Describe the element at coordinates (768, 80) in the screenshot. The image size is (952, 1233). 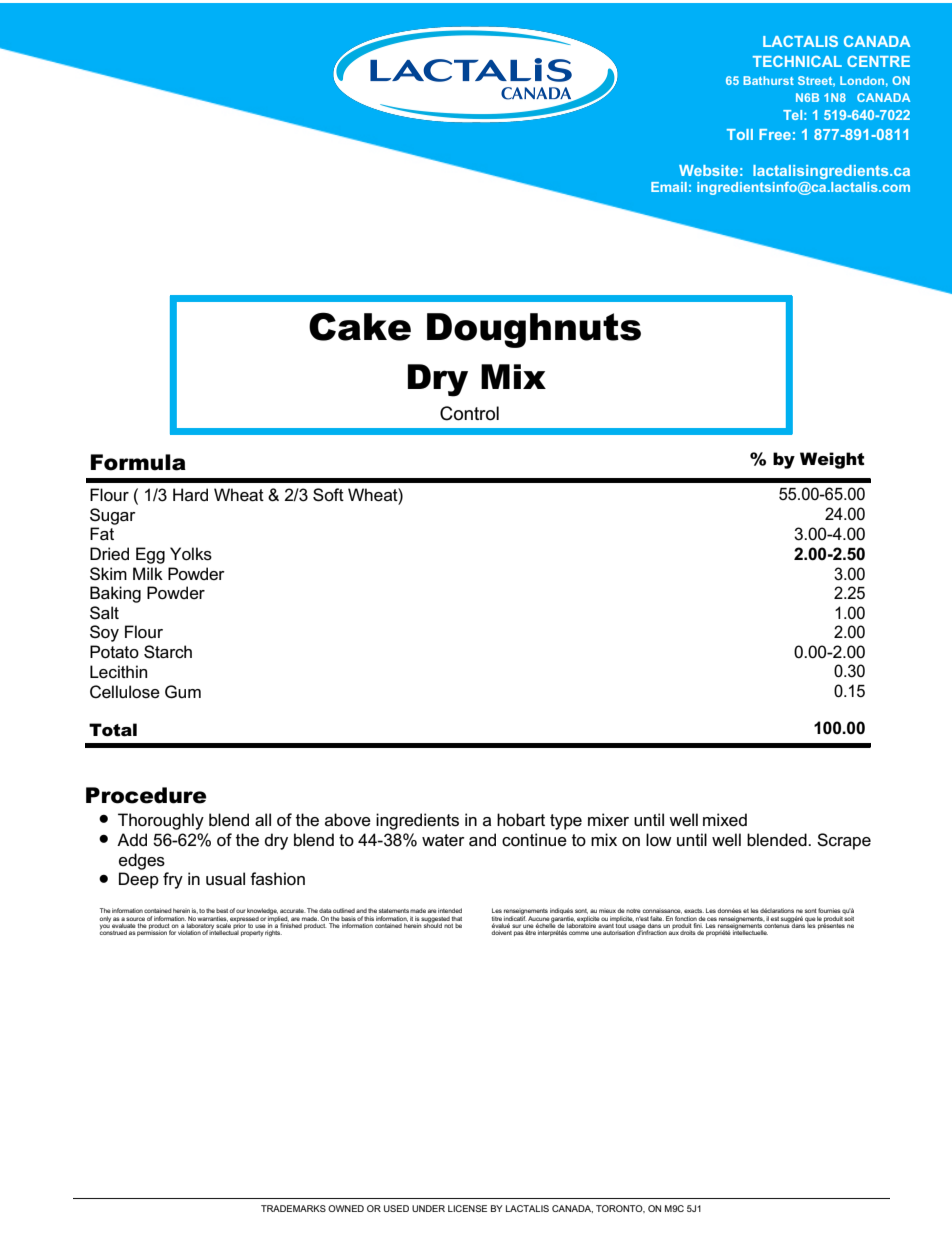
I see `Bathurst` at that location.
